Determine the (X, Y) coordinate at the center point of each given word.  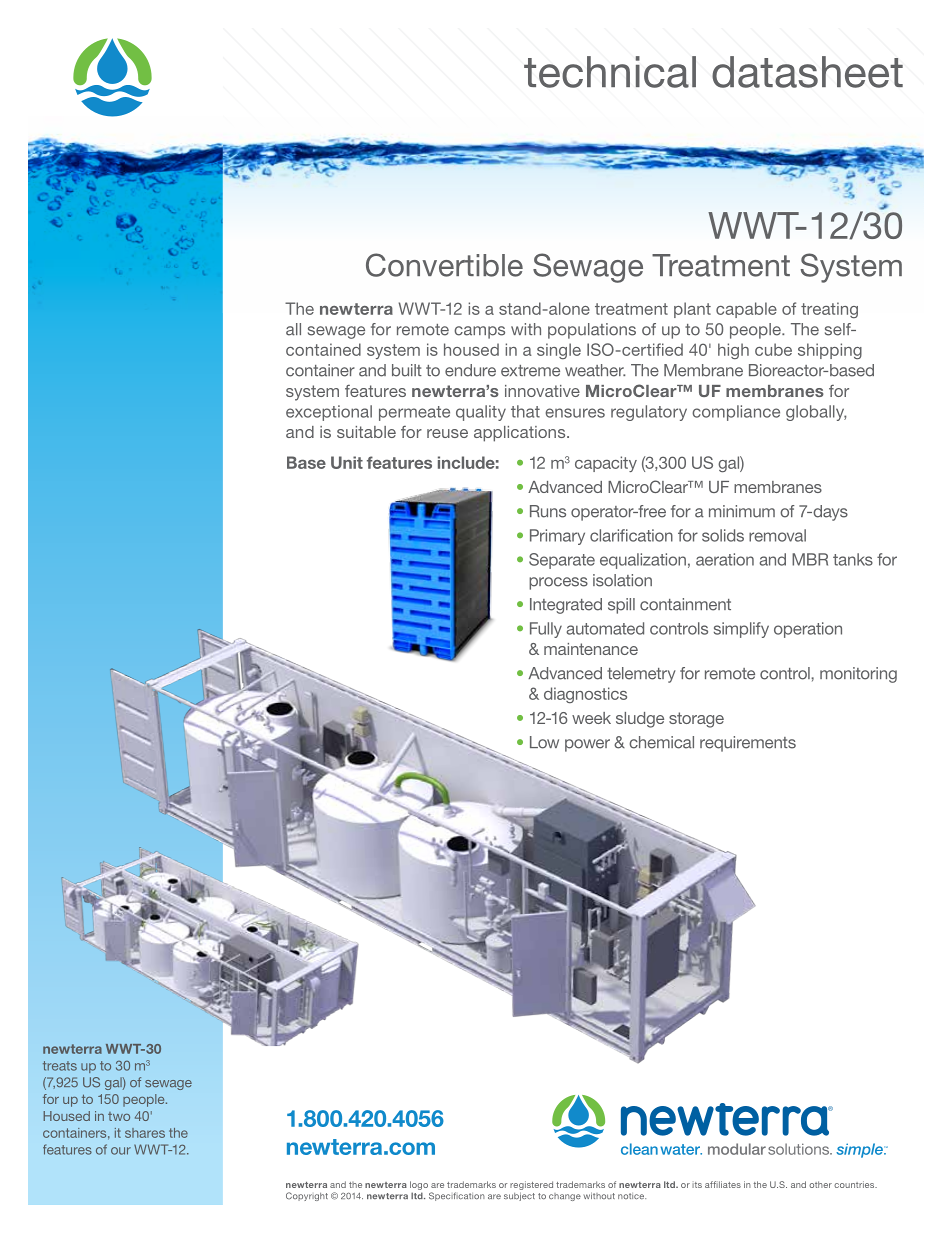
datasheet (807, 72)
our (121, 1151)
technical (610, 72)
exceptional (329, 413)
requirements (748, 744)
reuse (447, 433)
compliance (736, 413)
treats (60, 1066)
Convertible (444, 265)
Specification (457, 1196)
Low (544, 742)
